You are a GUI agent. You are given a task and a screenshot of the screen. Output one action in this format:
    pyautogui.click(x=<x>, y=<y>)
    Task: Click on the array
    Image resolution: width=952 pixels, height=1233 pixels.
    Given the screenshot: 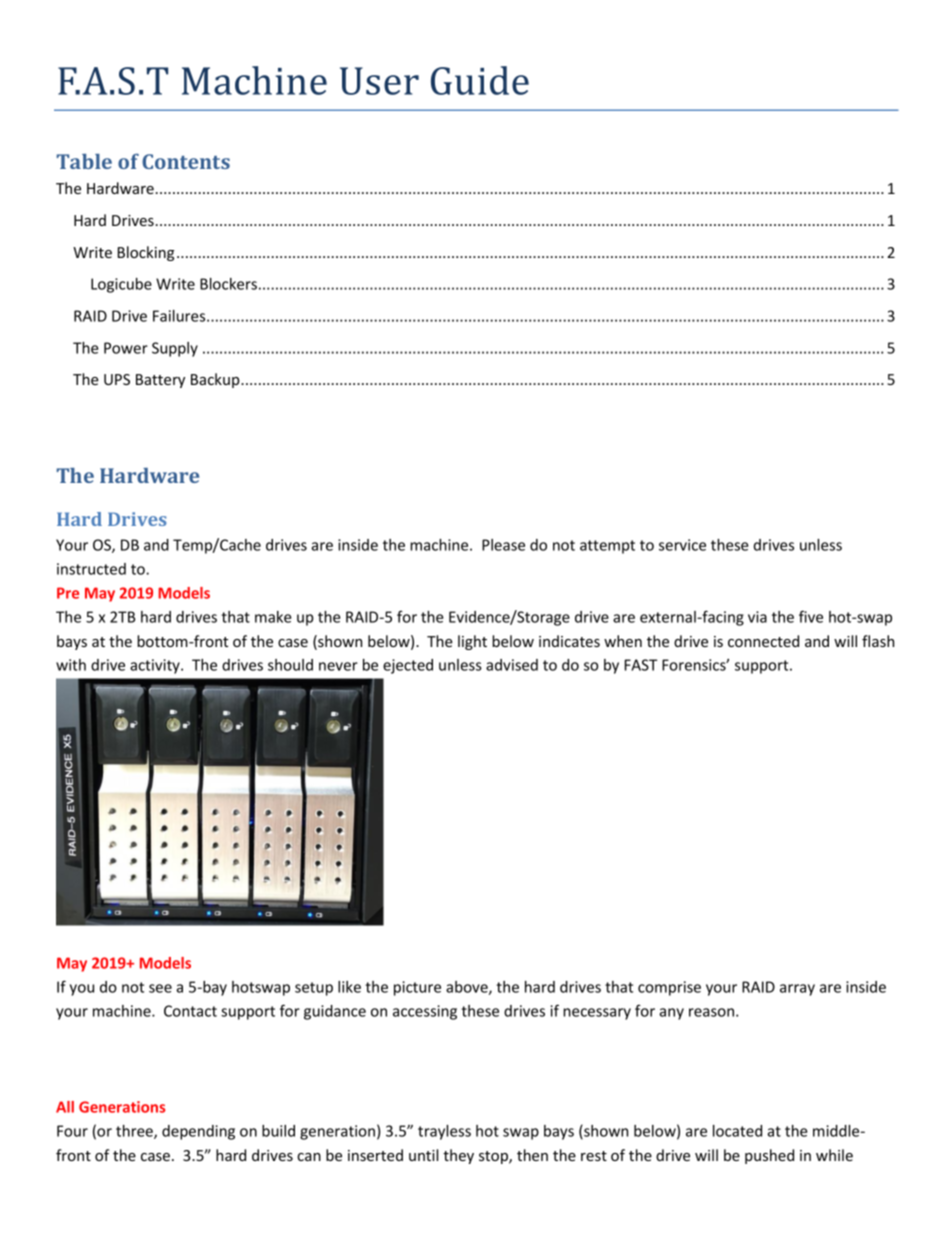 What is the action you would take?
    pyautogui.click(x=797, y=990)
